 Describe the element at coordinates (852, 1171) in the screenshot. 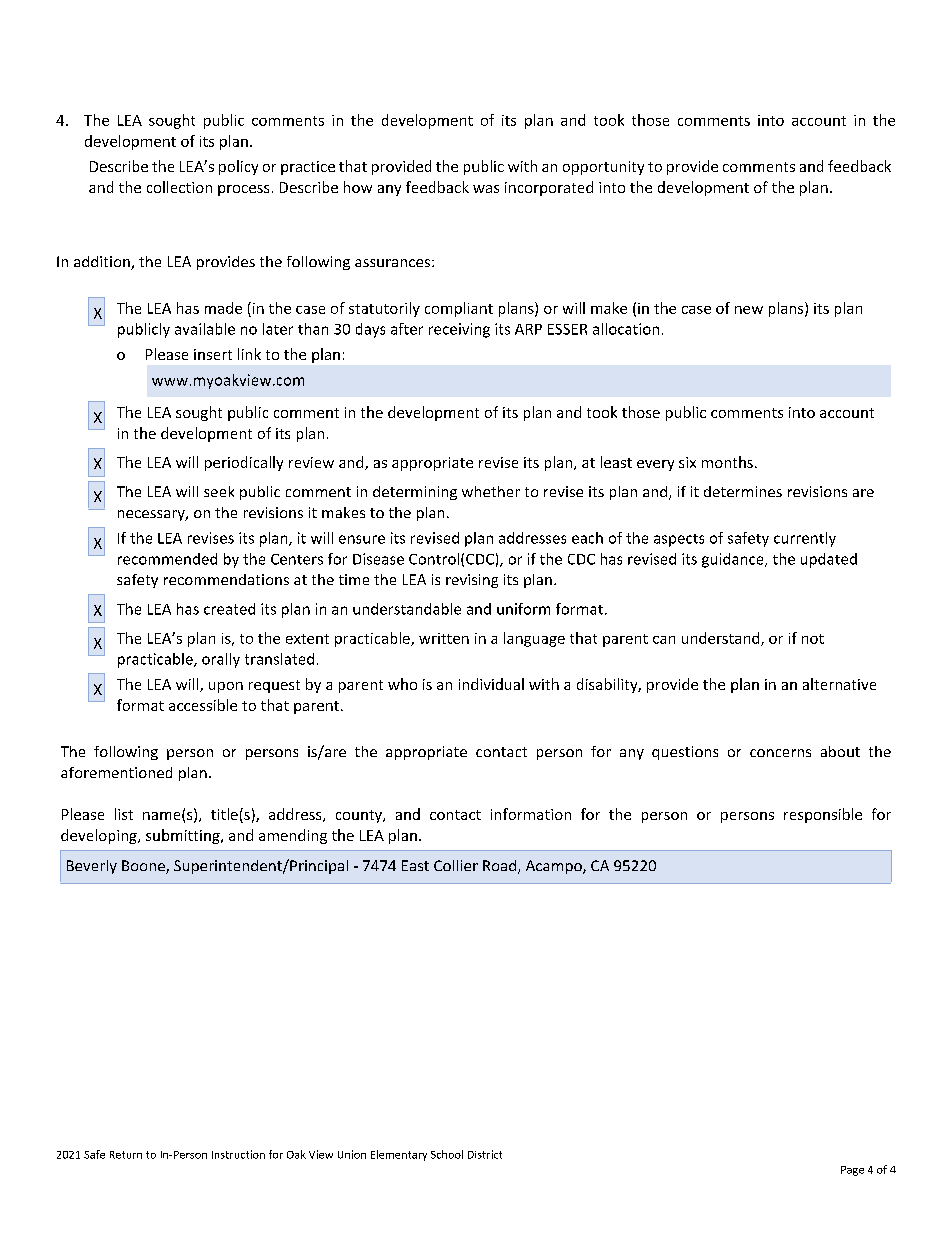

I see `Page` at that location.
